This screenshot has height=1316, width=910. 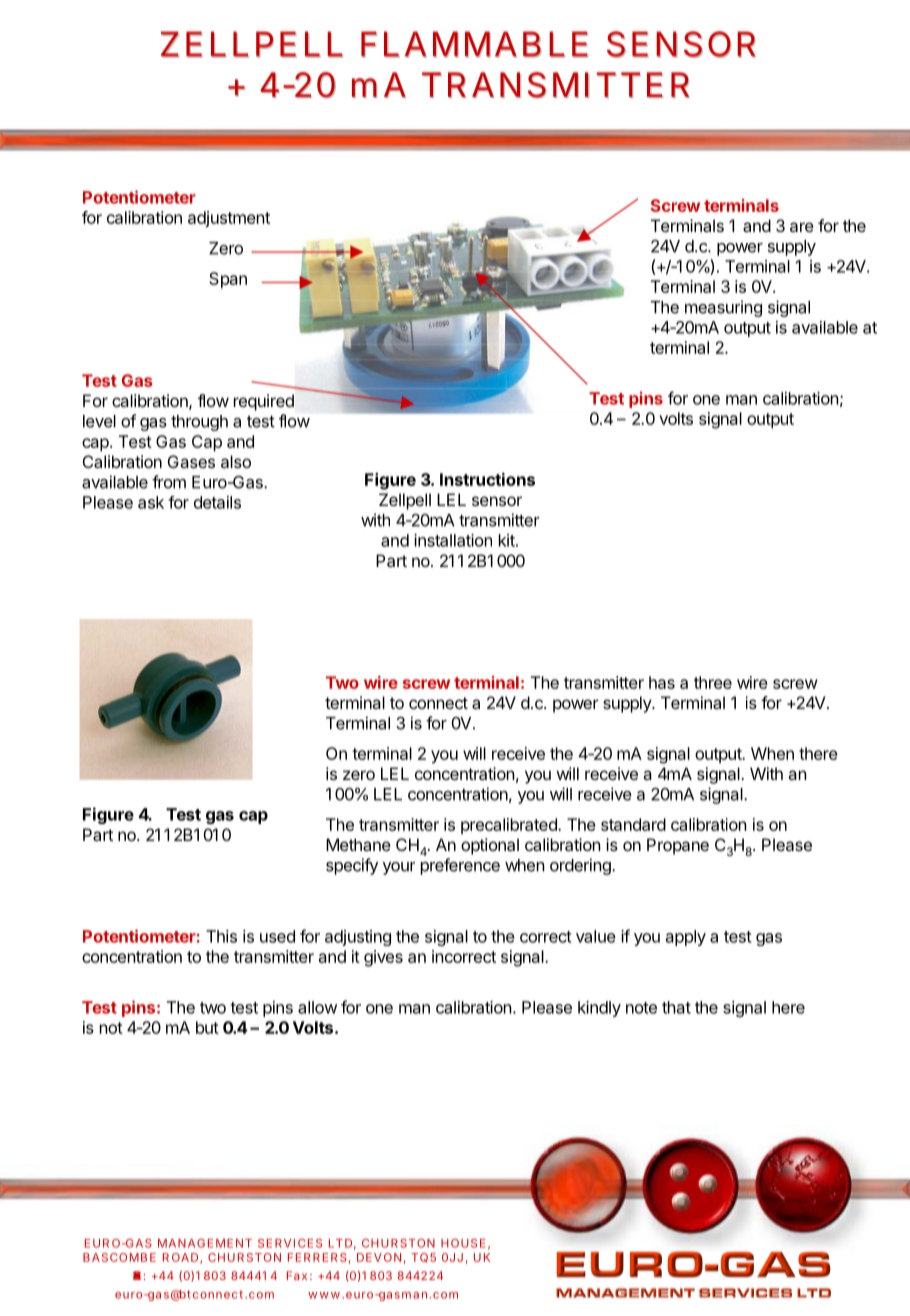 I want to click on HOUSE, so click(x=463, y=1243).
